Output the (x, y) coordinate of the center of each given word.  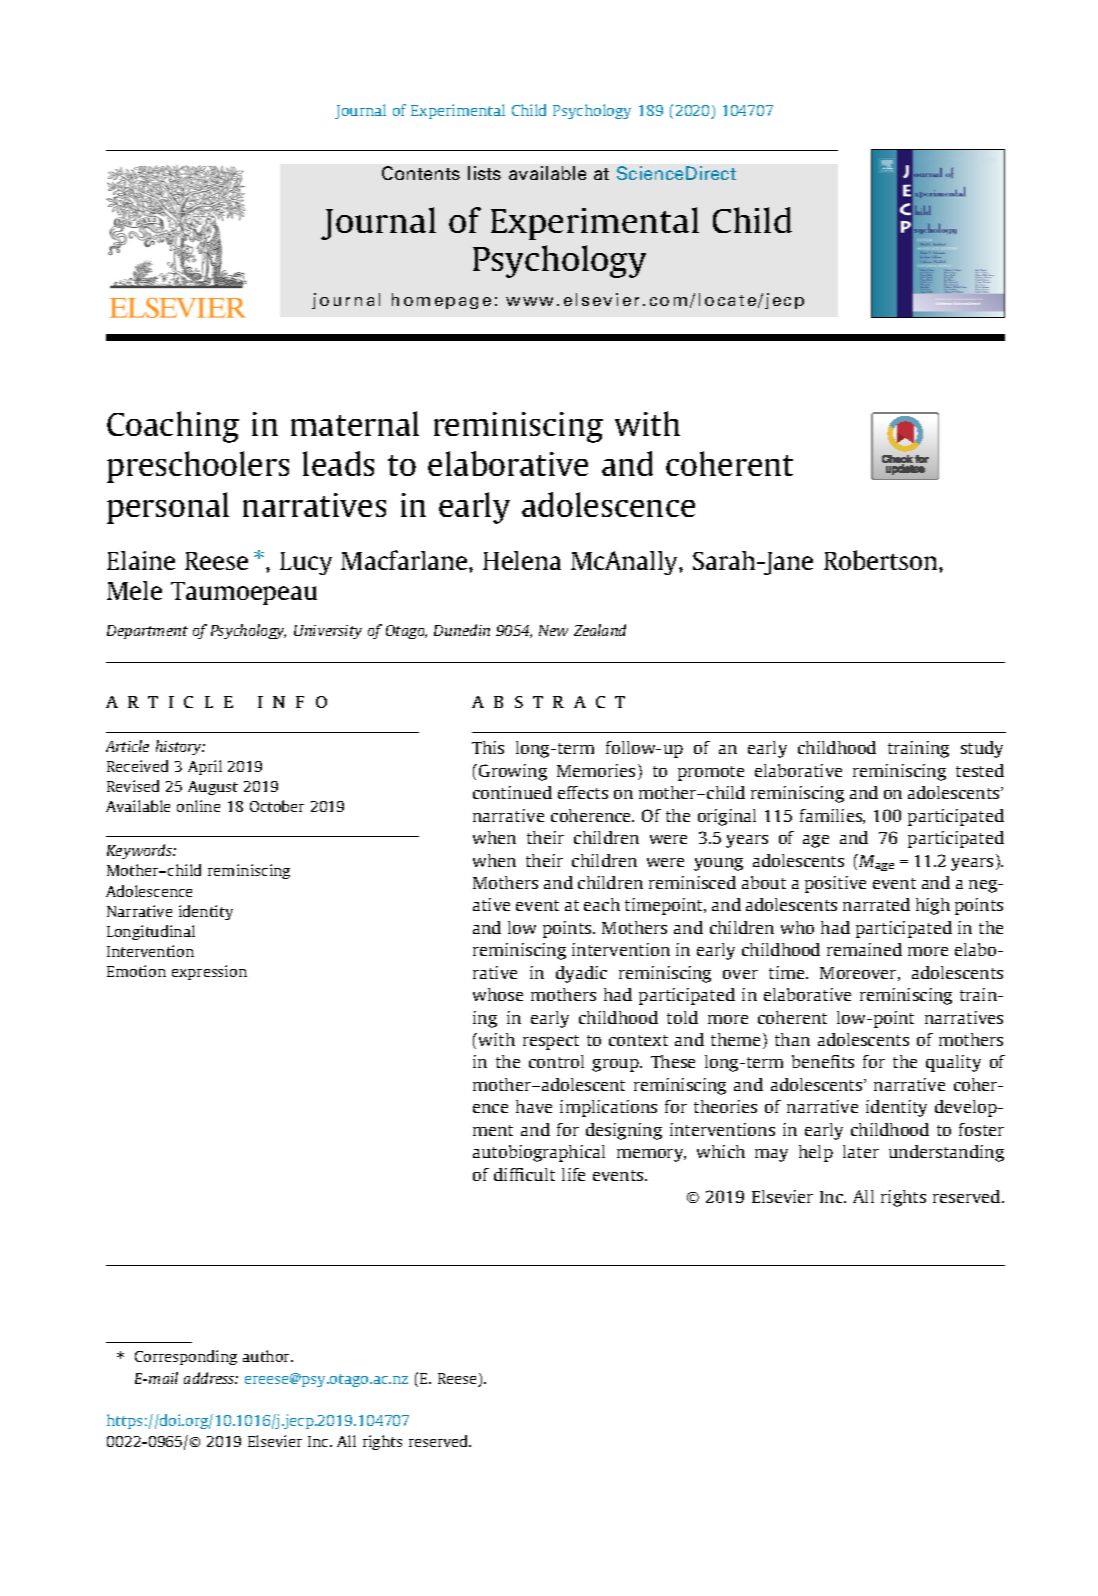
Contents (421, 173)
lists (484, 173)
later (861, 1151)
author (268, 1356)
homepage (441, 301)
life (573, 1174)
